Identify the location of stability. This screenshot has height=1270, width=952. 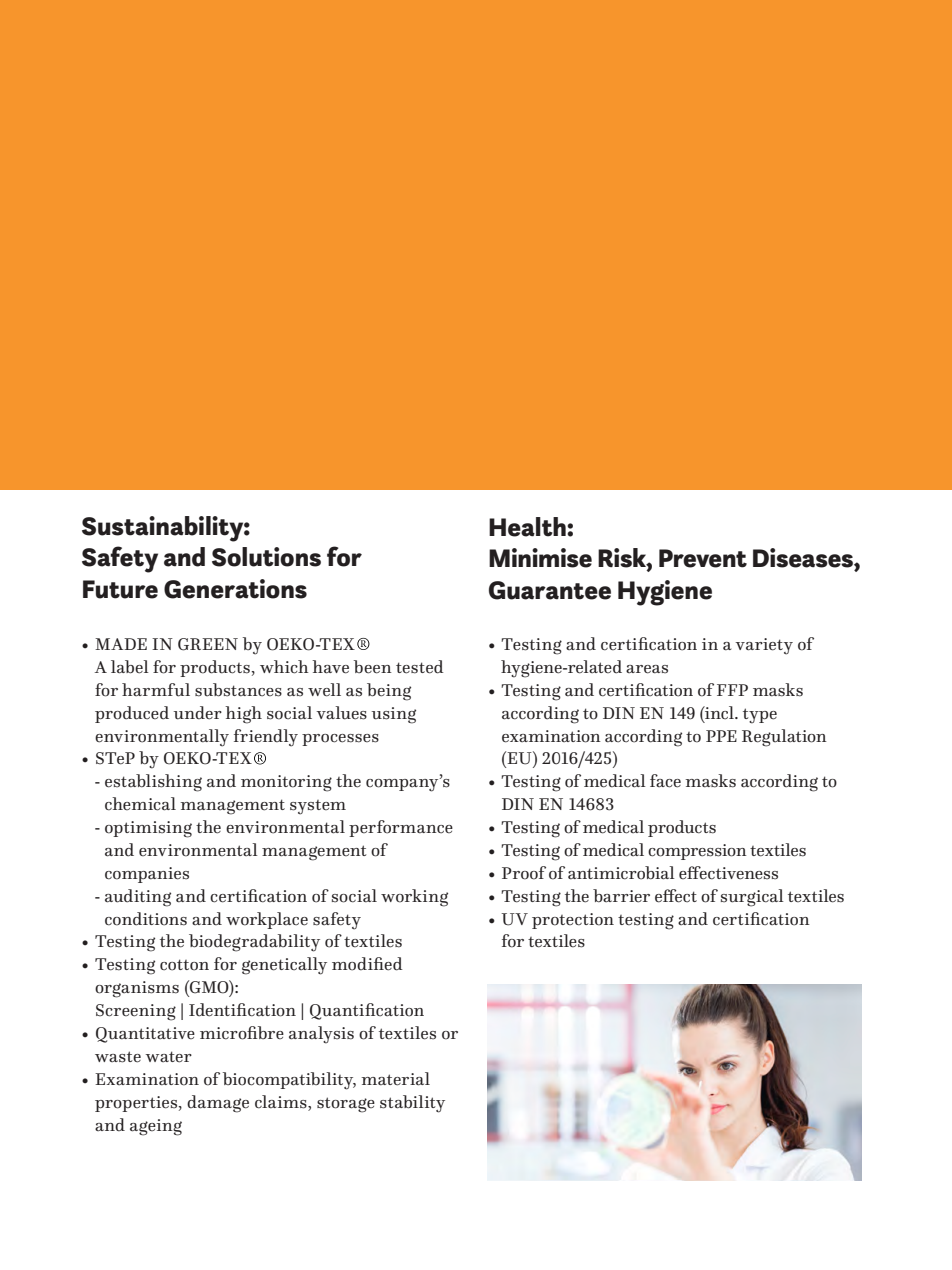
(412, 1104).
